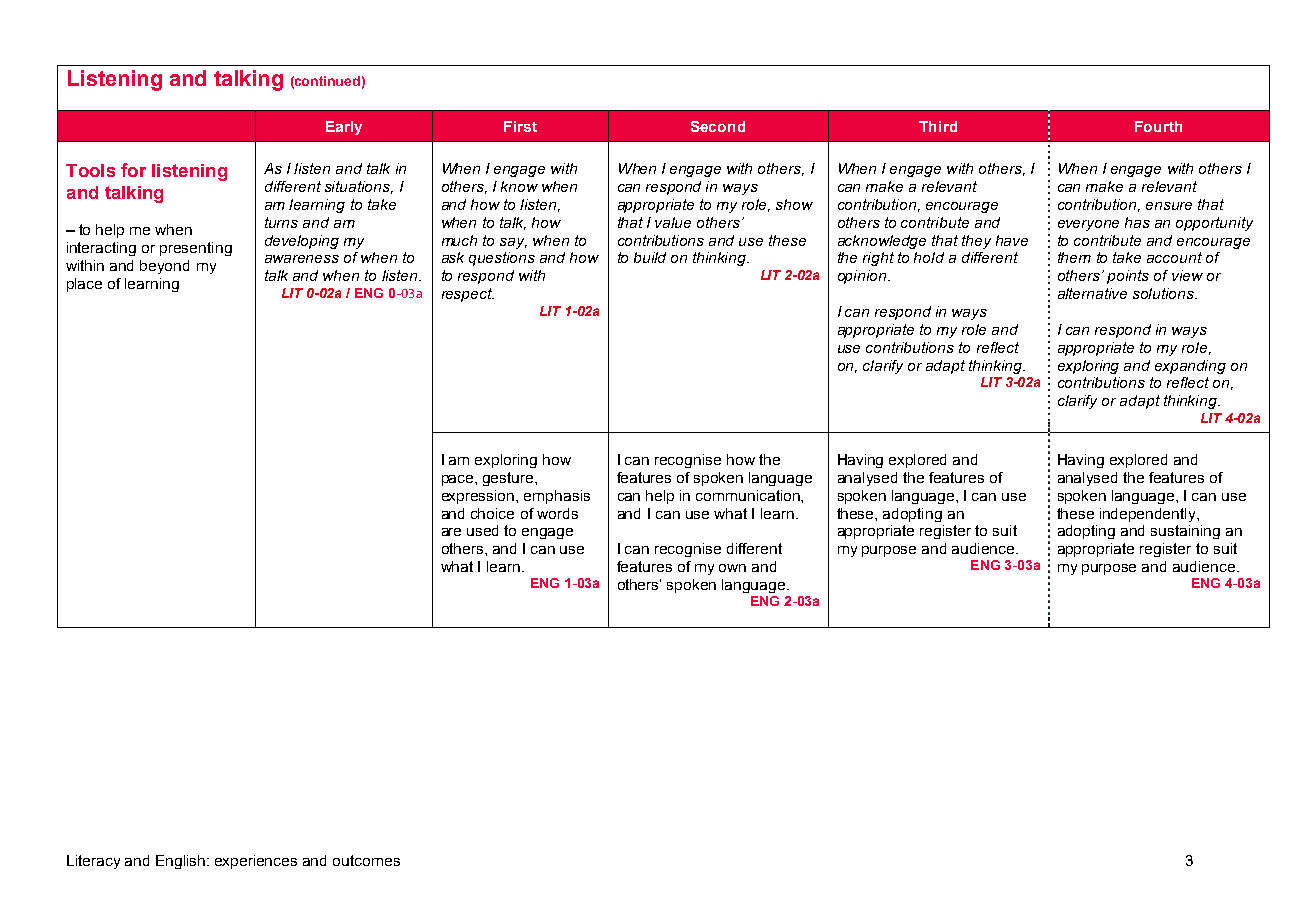 The image size is (1308, 924). I want to click on pace, so click(459, 480).
